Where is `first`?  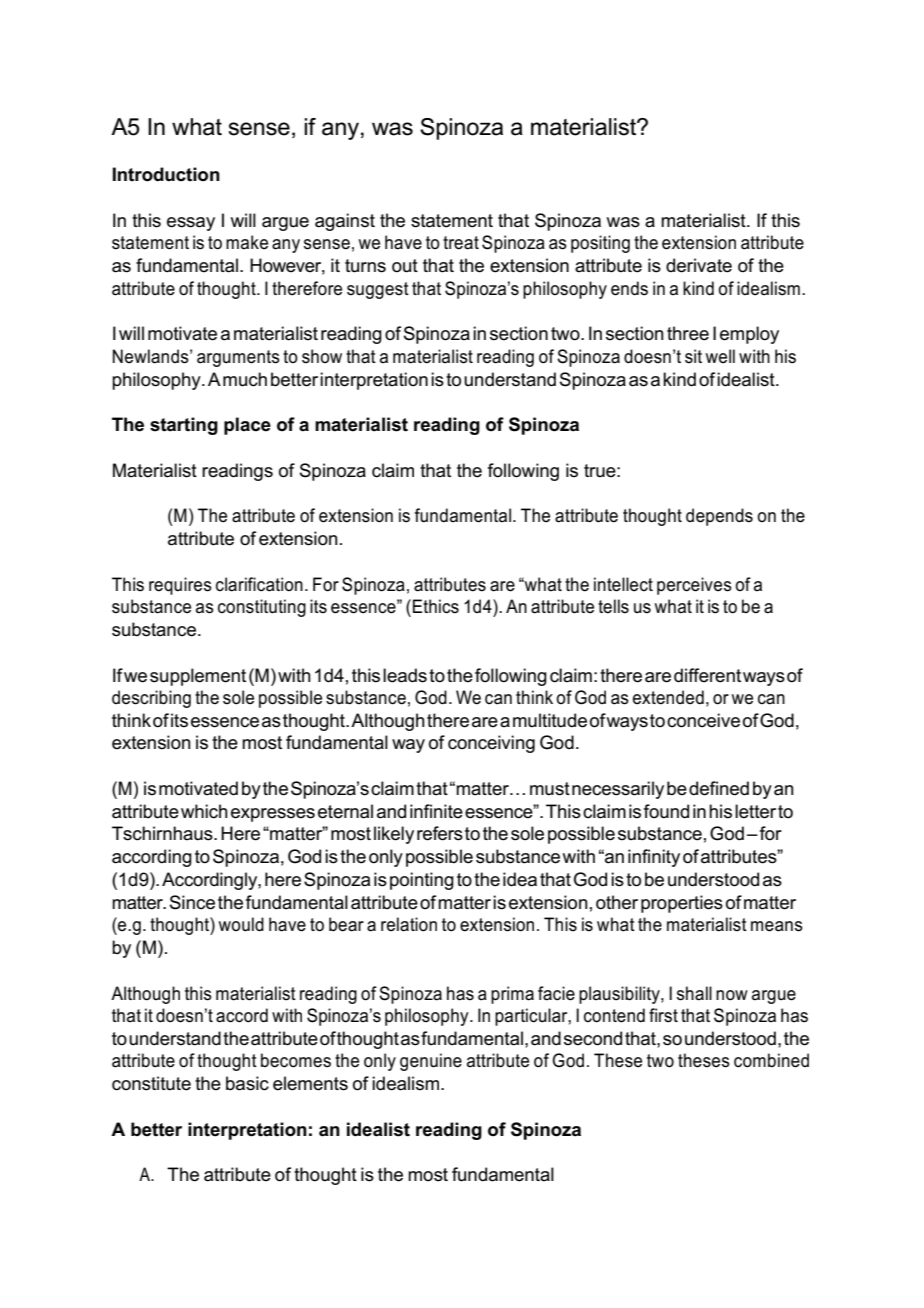 first is located at coordinates (663, 1015).
